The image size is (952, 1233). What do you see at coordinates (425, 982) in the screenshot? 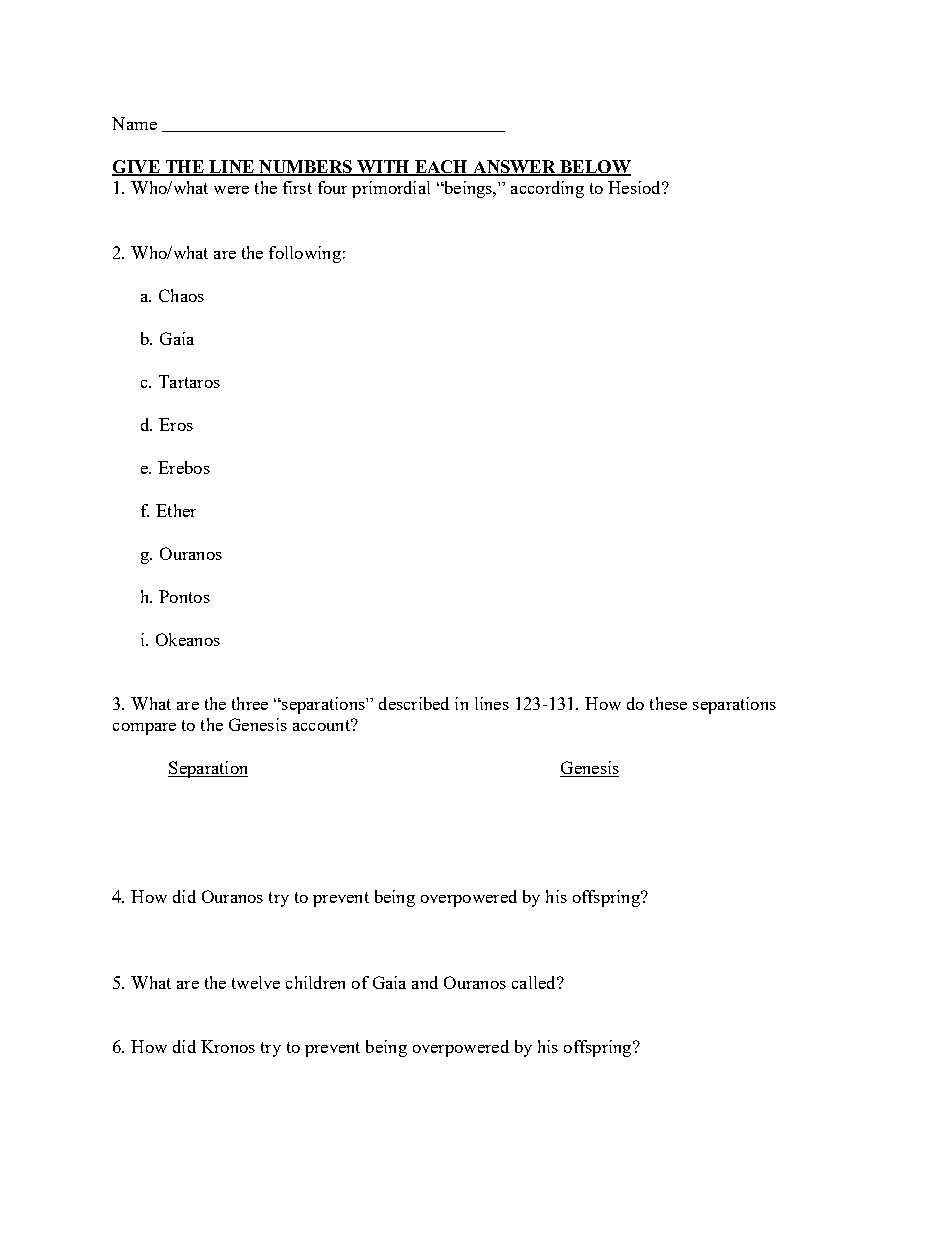
I see `and` at bounding box center [425, 982].
